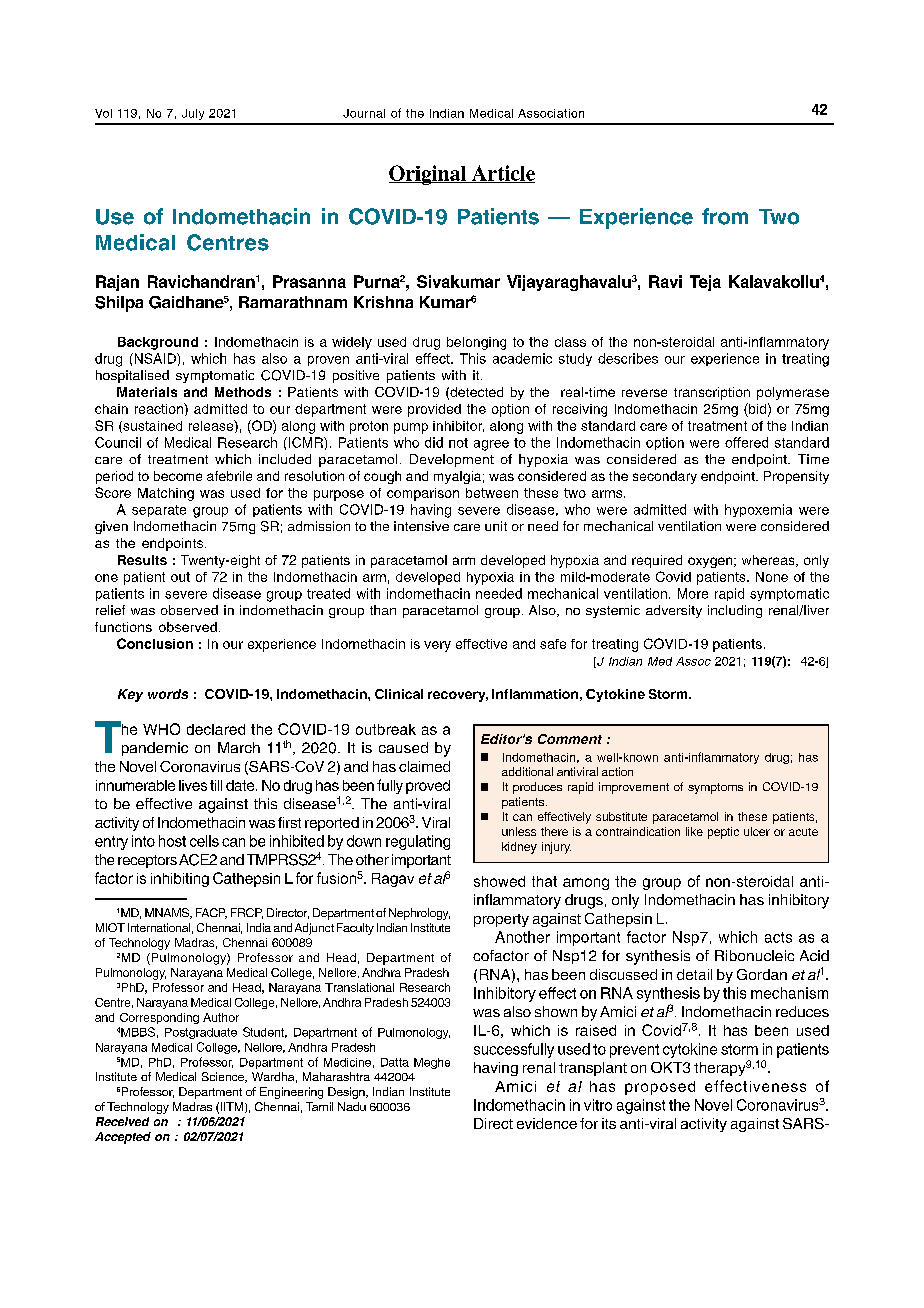  What do you see at coordinates (178, 476) in the screenshot?
I see `become` at bounding box center [178, 476].
